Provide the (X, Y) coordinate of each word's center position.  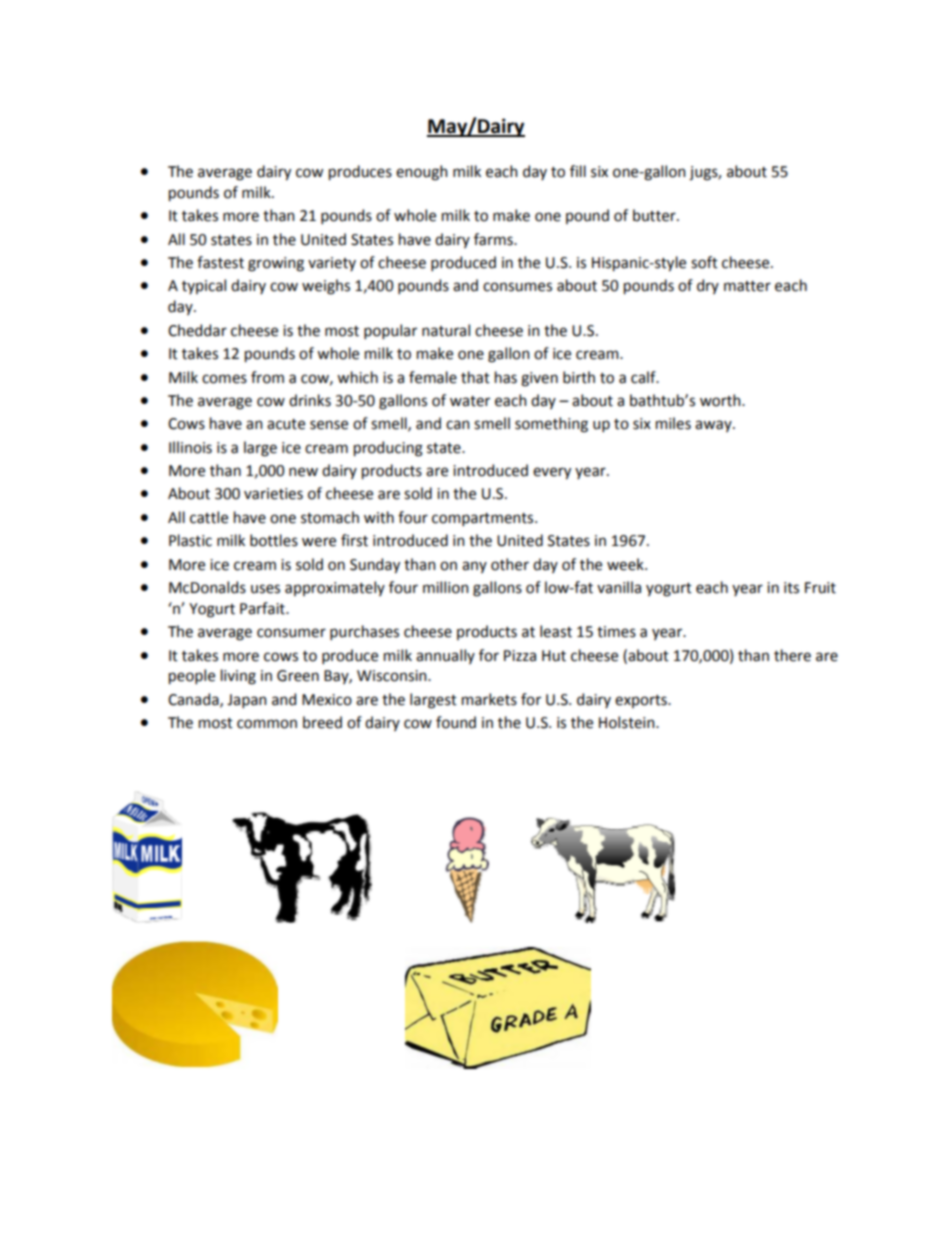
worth (721, 400)
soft (704, 262)
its (791, 588)
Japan (246, 701)
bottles (274, 540)
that (475, 377)
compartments (484, 519)
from (267, 377)
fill (578, 171)
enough (421, 173)
